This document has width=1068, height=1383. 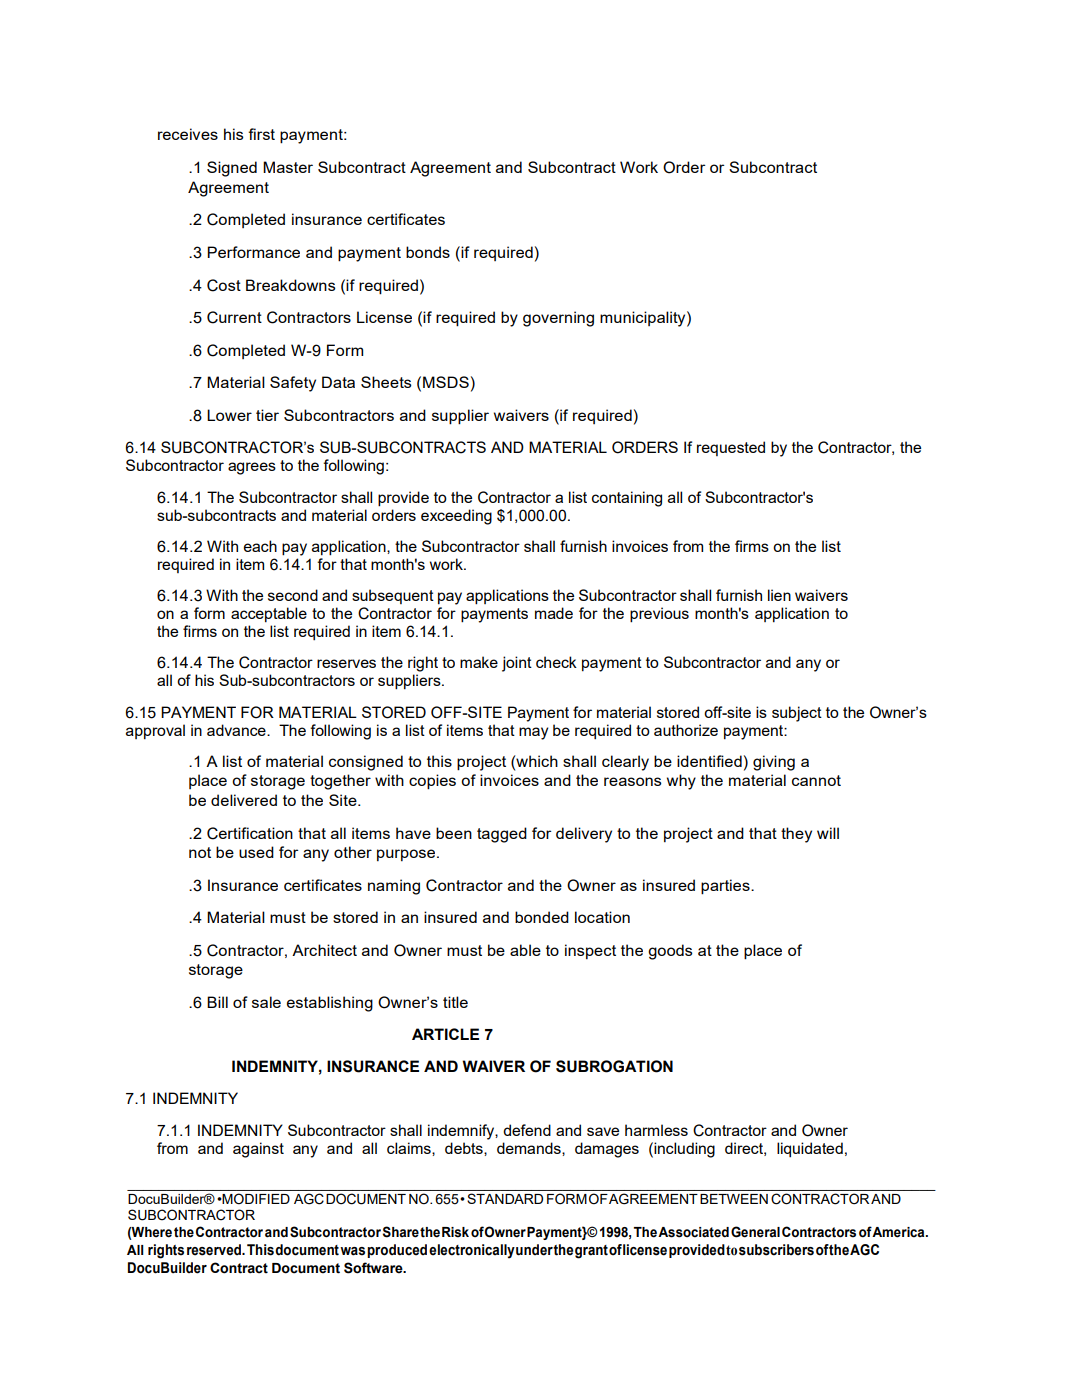 What do you see at coordinates (260, 546) in the document?
I see `each` at bounding box center [260, 546].
